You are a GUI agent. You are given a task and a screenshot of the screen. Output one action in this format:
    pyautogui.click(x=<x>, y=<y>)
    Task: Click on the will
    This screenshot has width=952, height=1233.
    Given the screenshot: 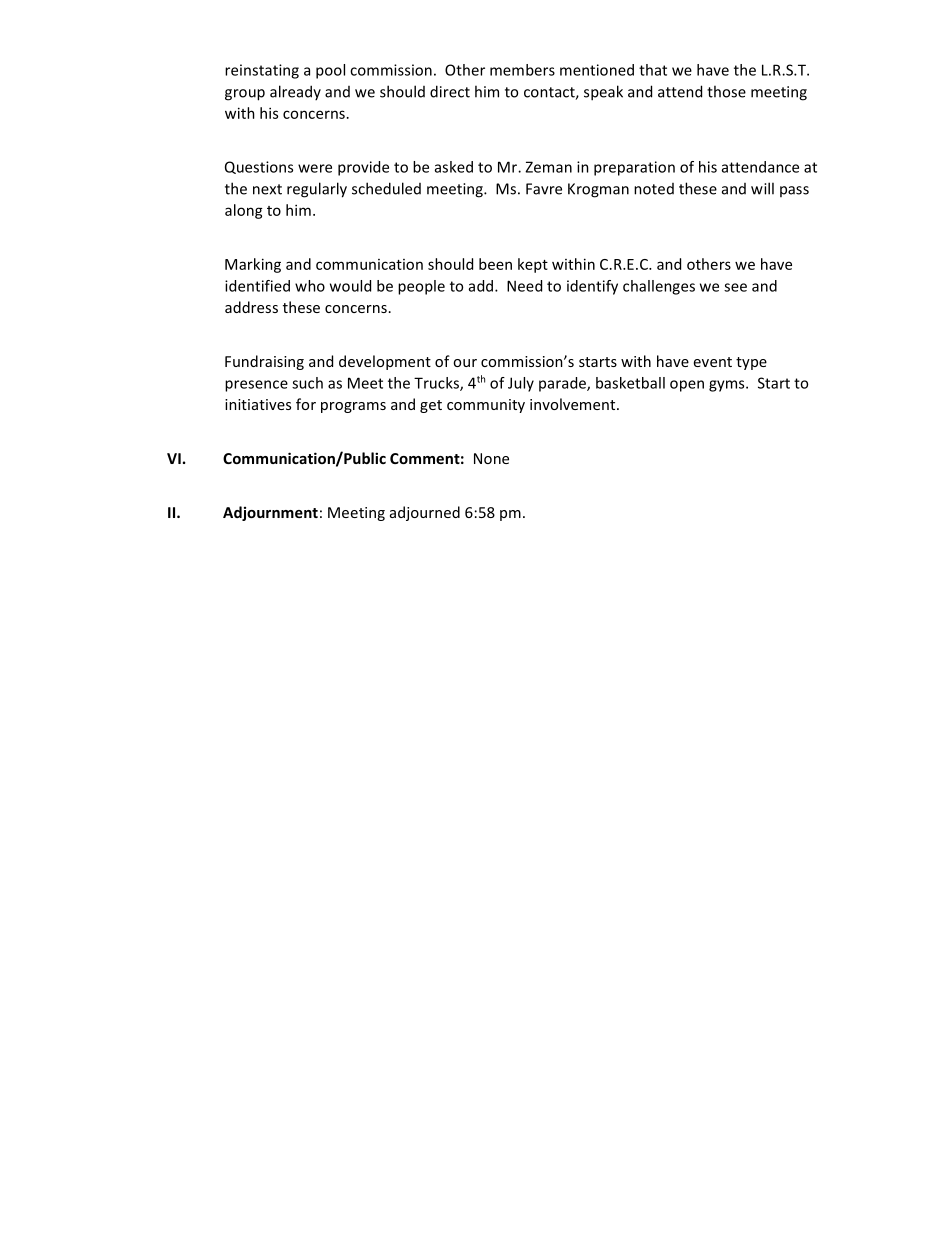 What is the action you would take?
    pyautogui.click(x=762, y=188)
